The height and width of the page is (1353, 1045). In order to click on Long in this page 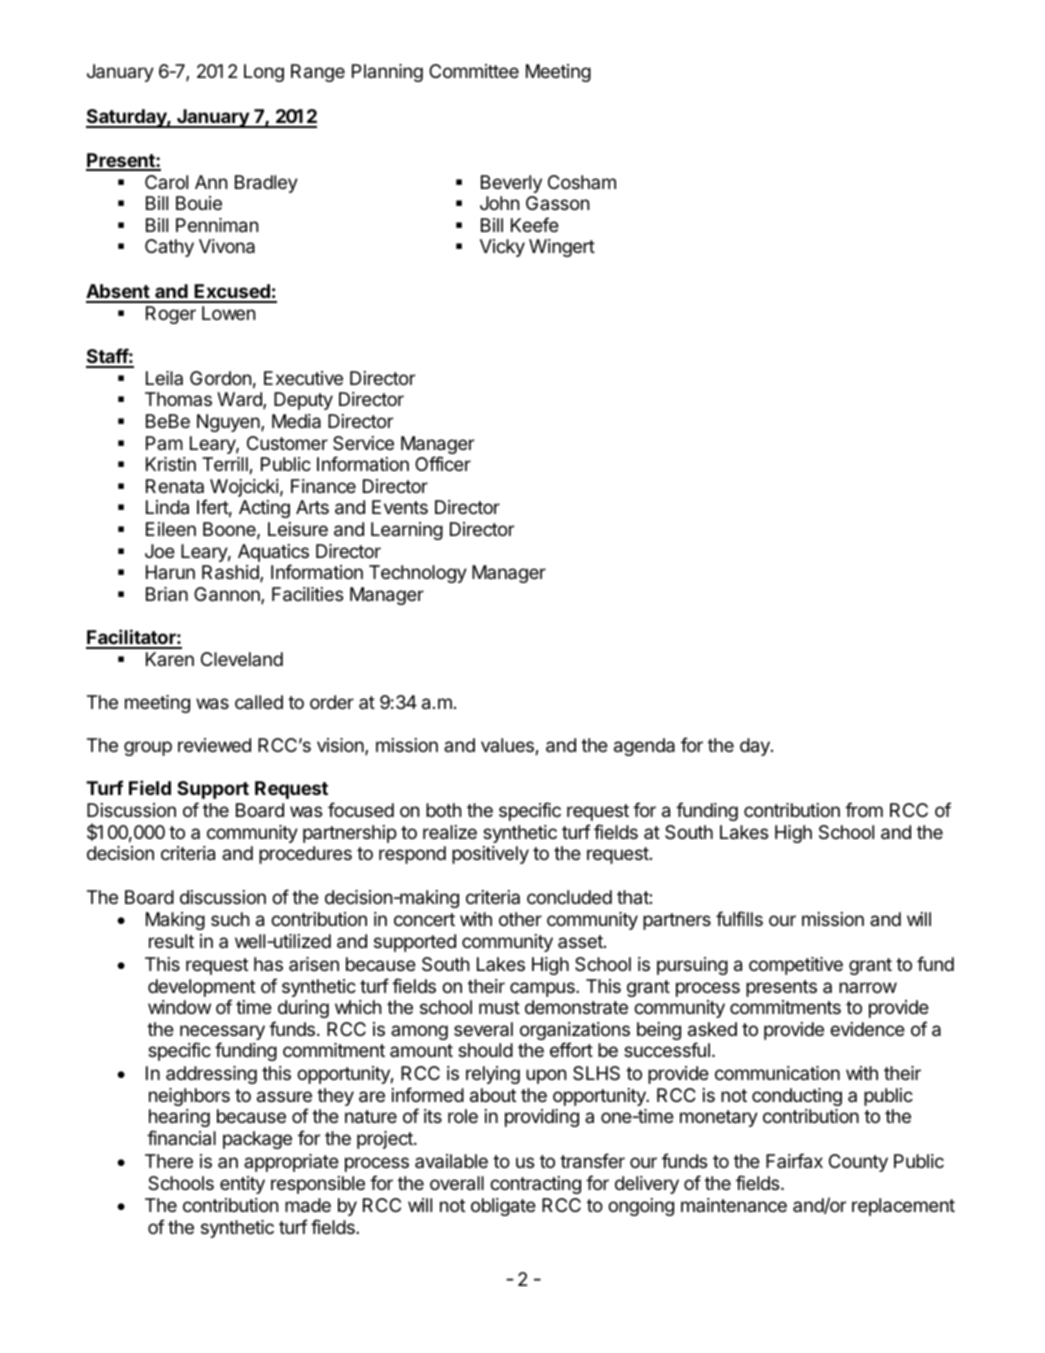, I will do `click(264, 73)`.
